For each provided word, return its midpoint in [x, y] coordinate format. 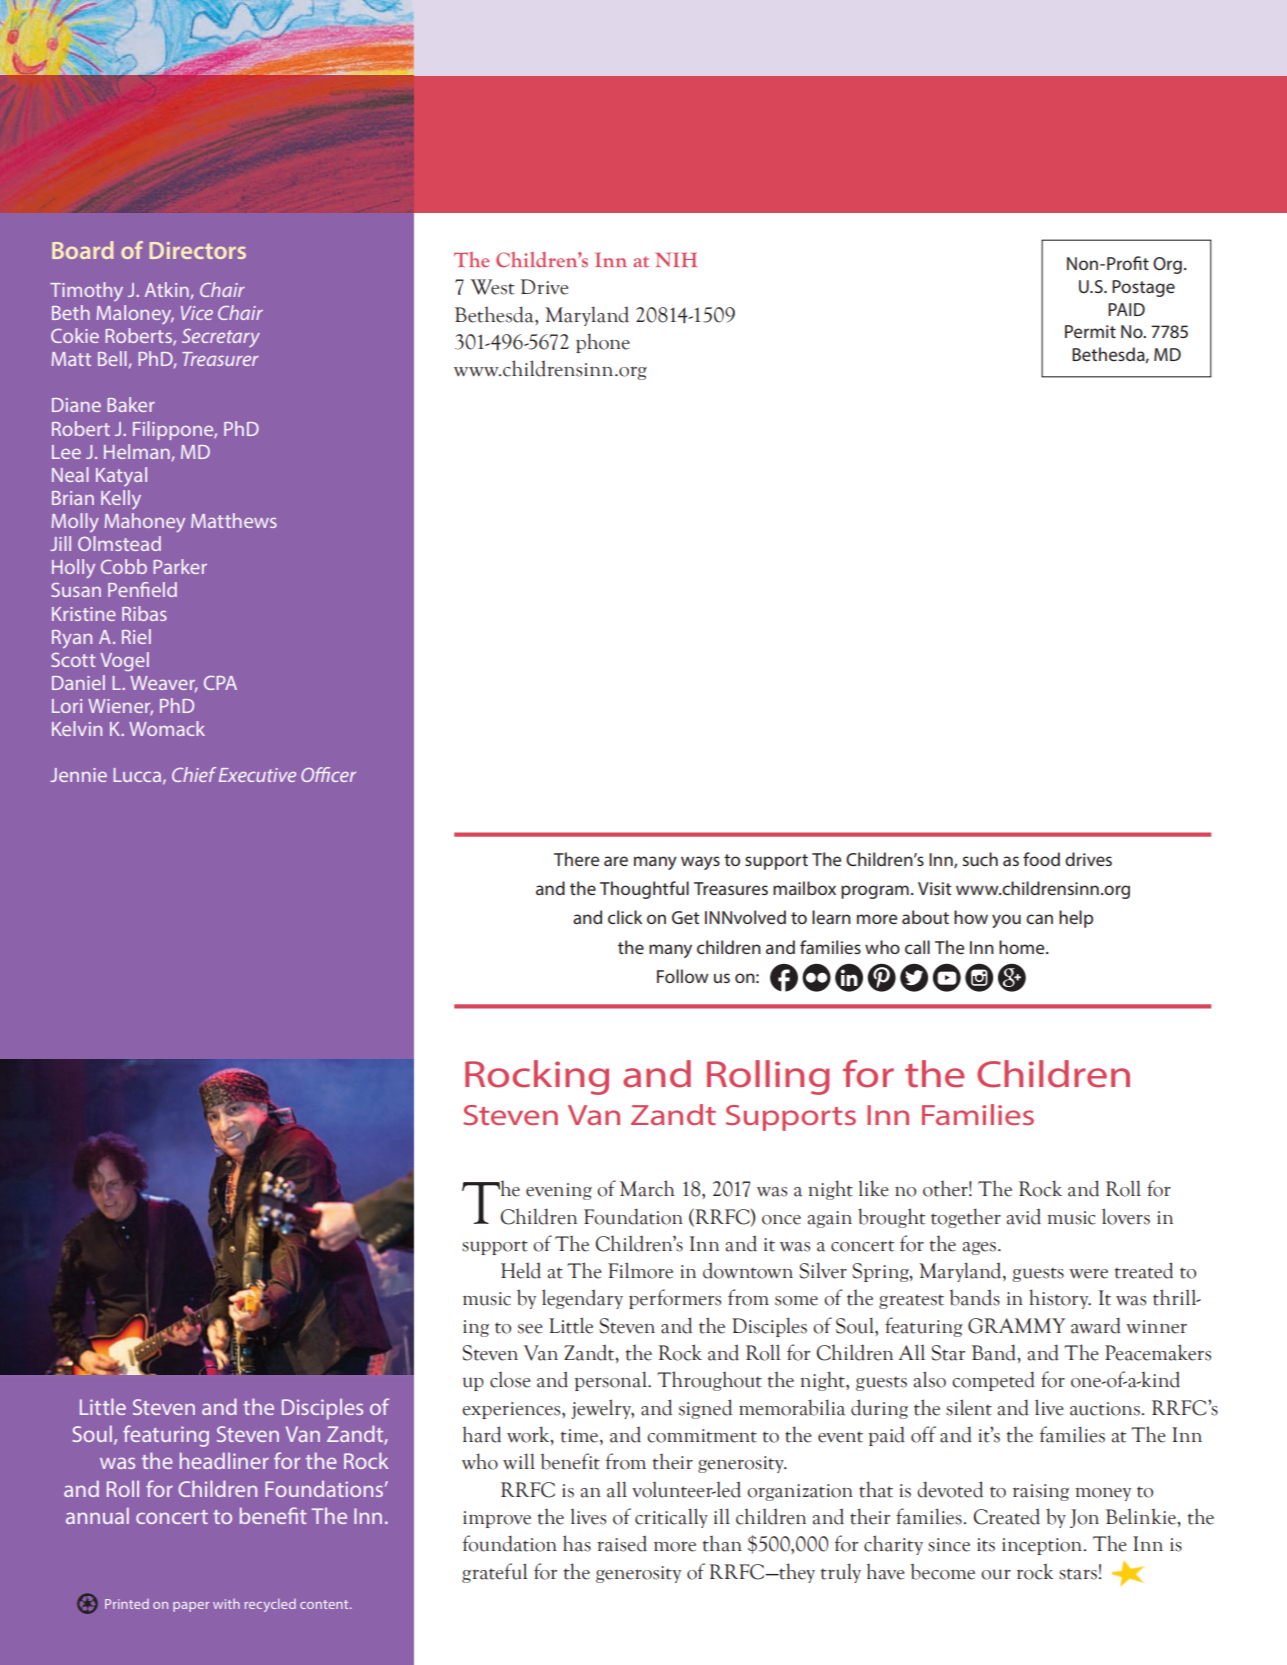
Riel [136, 636]
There [576, 859]
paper [191, 1607]
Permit [1090, 331]
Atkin [167, 289]
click [625, 917]
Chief [194, 774]
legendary [582, 1299]
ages [981, 1248]
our [996, 1574]
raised [622, 1543]
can [1039, 919]
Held [521, 1270]
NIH [676, 259]
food [1041, 859]
